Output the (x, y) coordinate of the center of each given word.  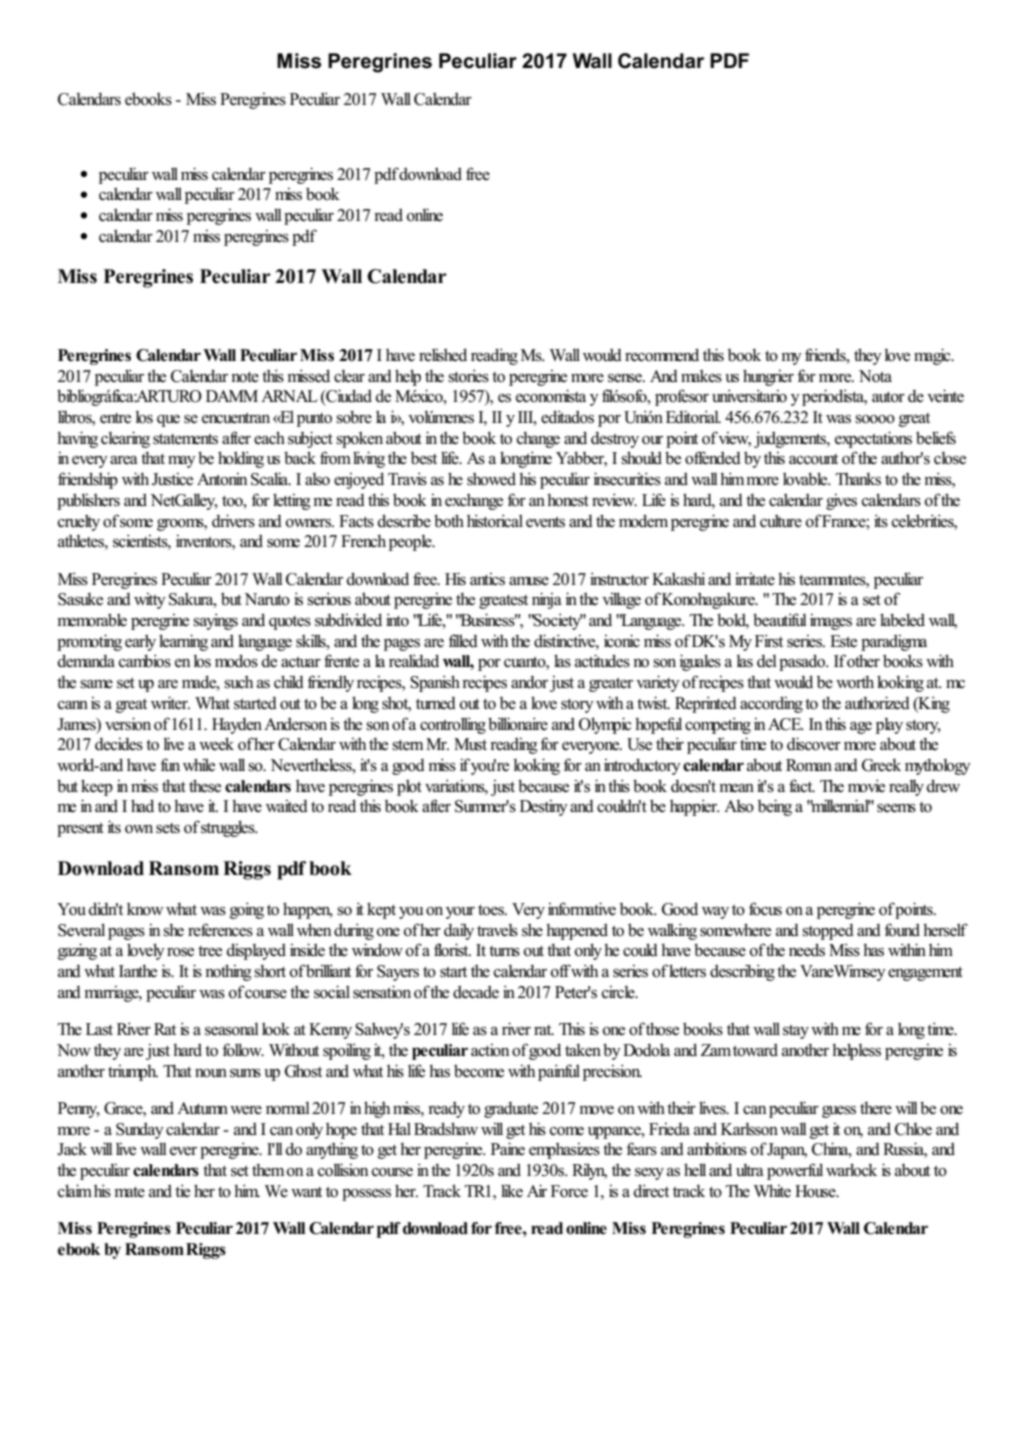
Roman (809, 765)
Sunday (140, 1130)
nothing (228, 972)
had (142, 805)
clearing (125, 439)
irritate (755, 579)
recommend (662, 355)
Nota (875, 376)
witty (150, 600)
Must (470, 744)
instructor (619, 579)
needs (807, 950)
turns (504, 951)
